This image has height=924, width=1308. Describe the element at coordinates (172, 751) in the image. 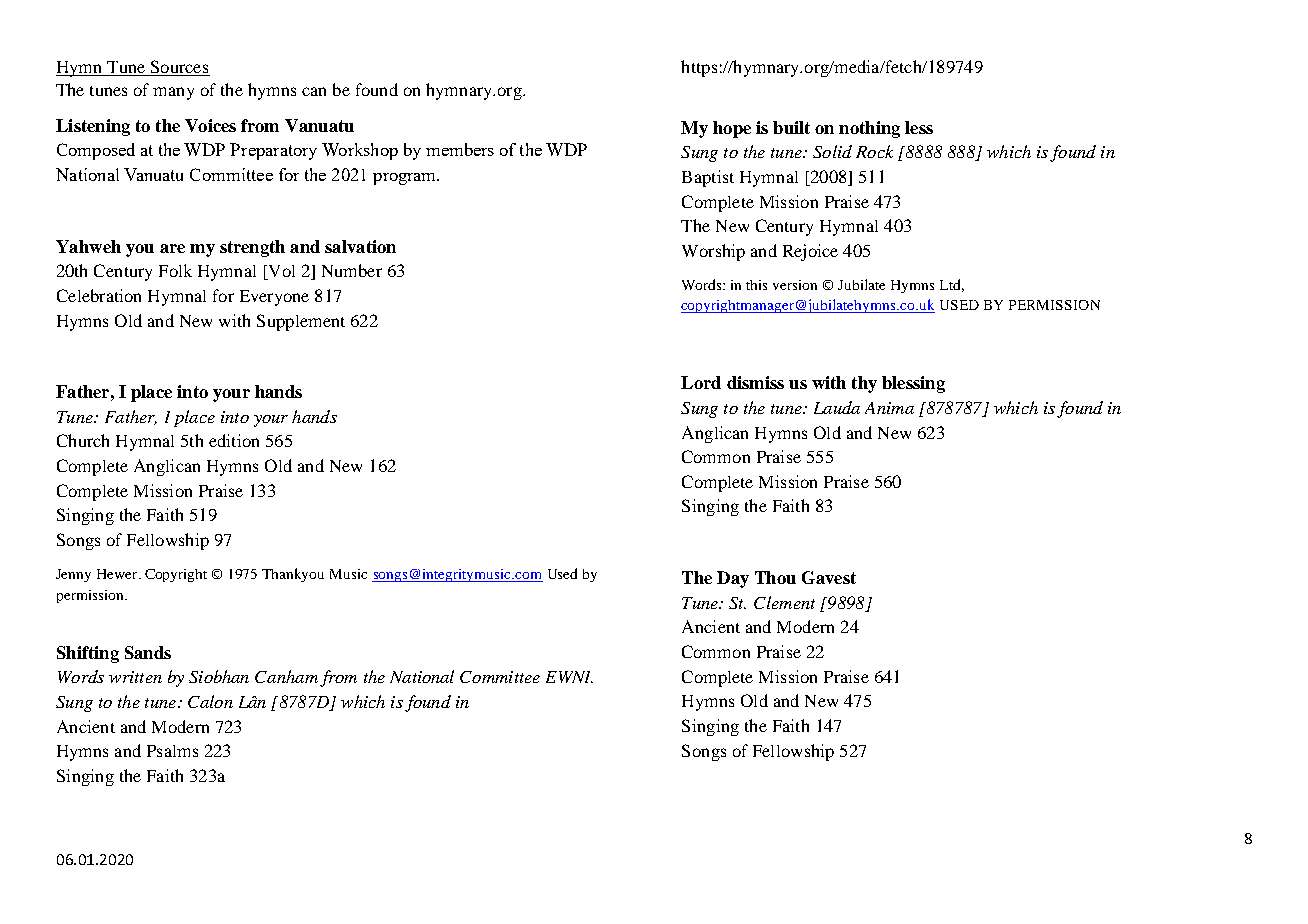

I see `Psalms` at that location.
